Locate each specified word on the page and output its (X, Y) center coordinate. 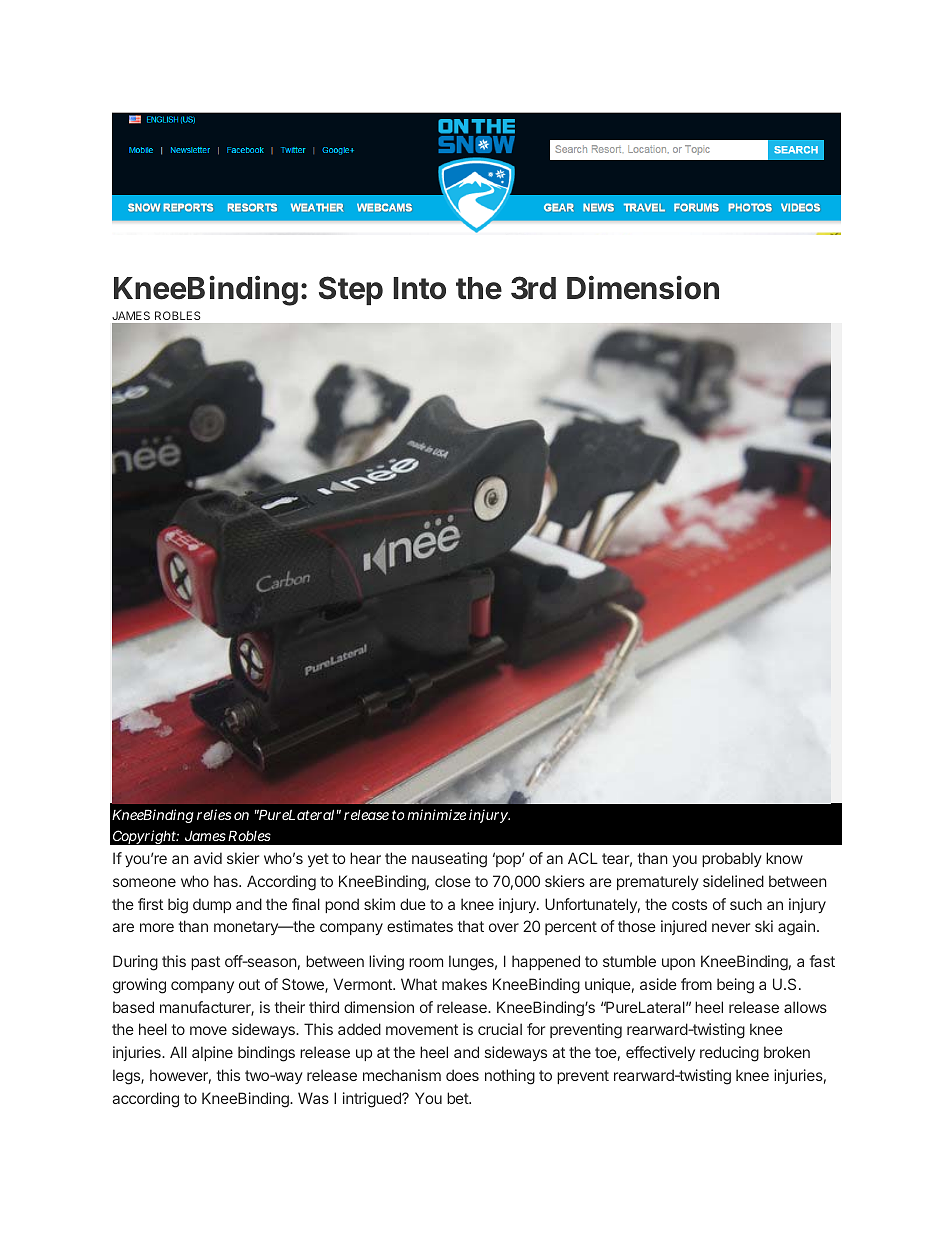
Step (351, 290)
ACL (583, 858)
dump (212, 905)
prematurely (658, 882)
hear (365, 858)
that (471, 926)
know (784, 858)
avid (208, 858)
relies (214, 814)
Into (419, 288)
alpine (212, 1053)
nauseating (449, 860)
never (731, 927)
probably (732, 859)
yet (318, 860)
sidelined (733, 881)
